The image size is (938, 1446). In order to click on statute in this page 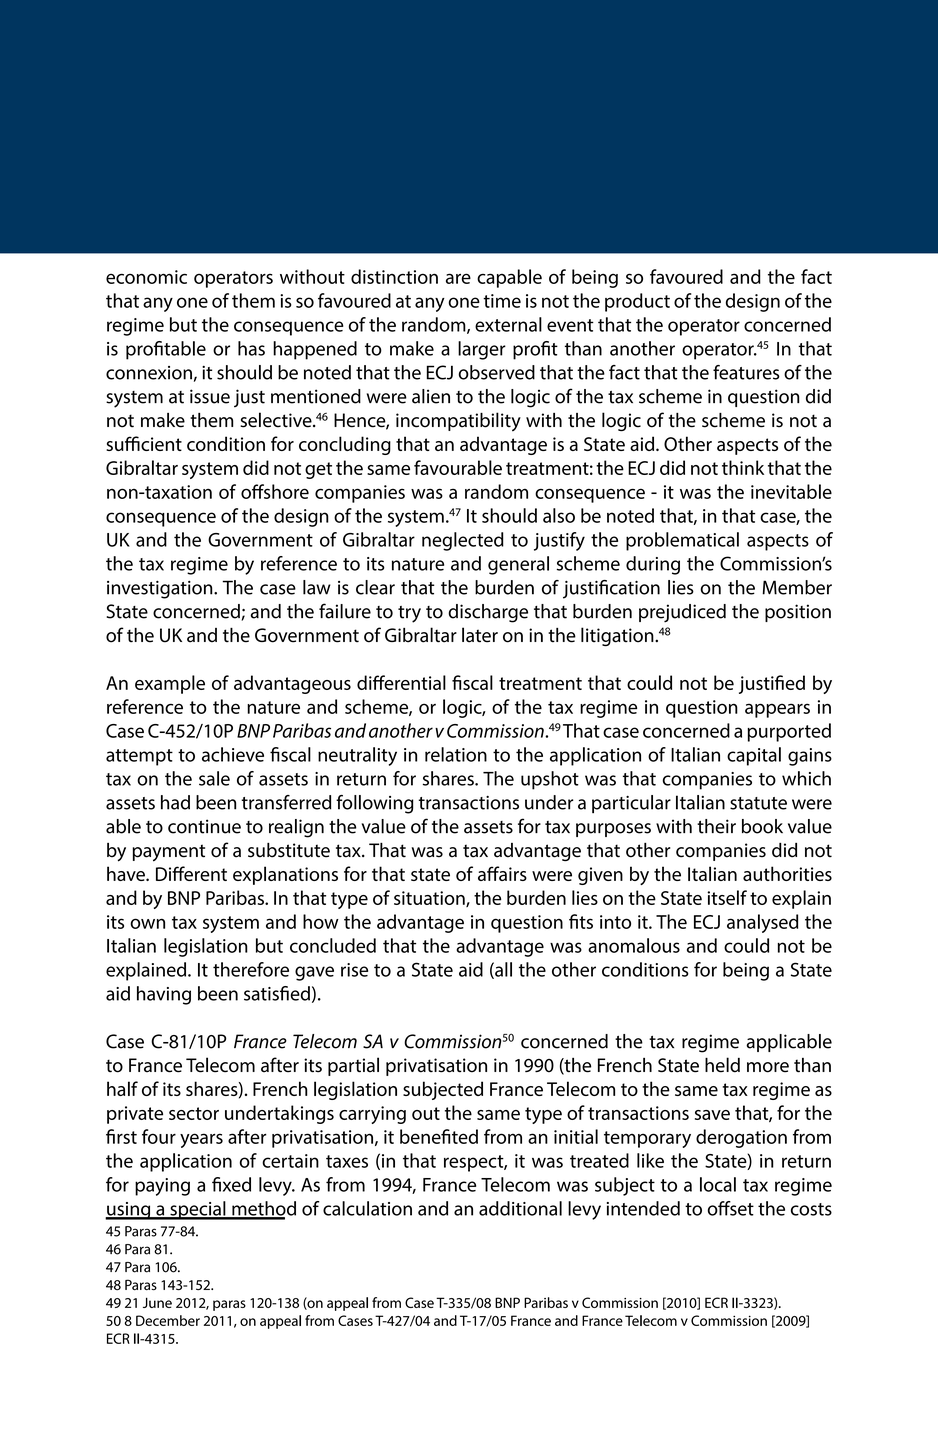, I will do `click(758, 803)`.
